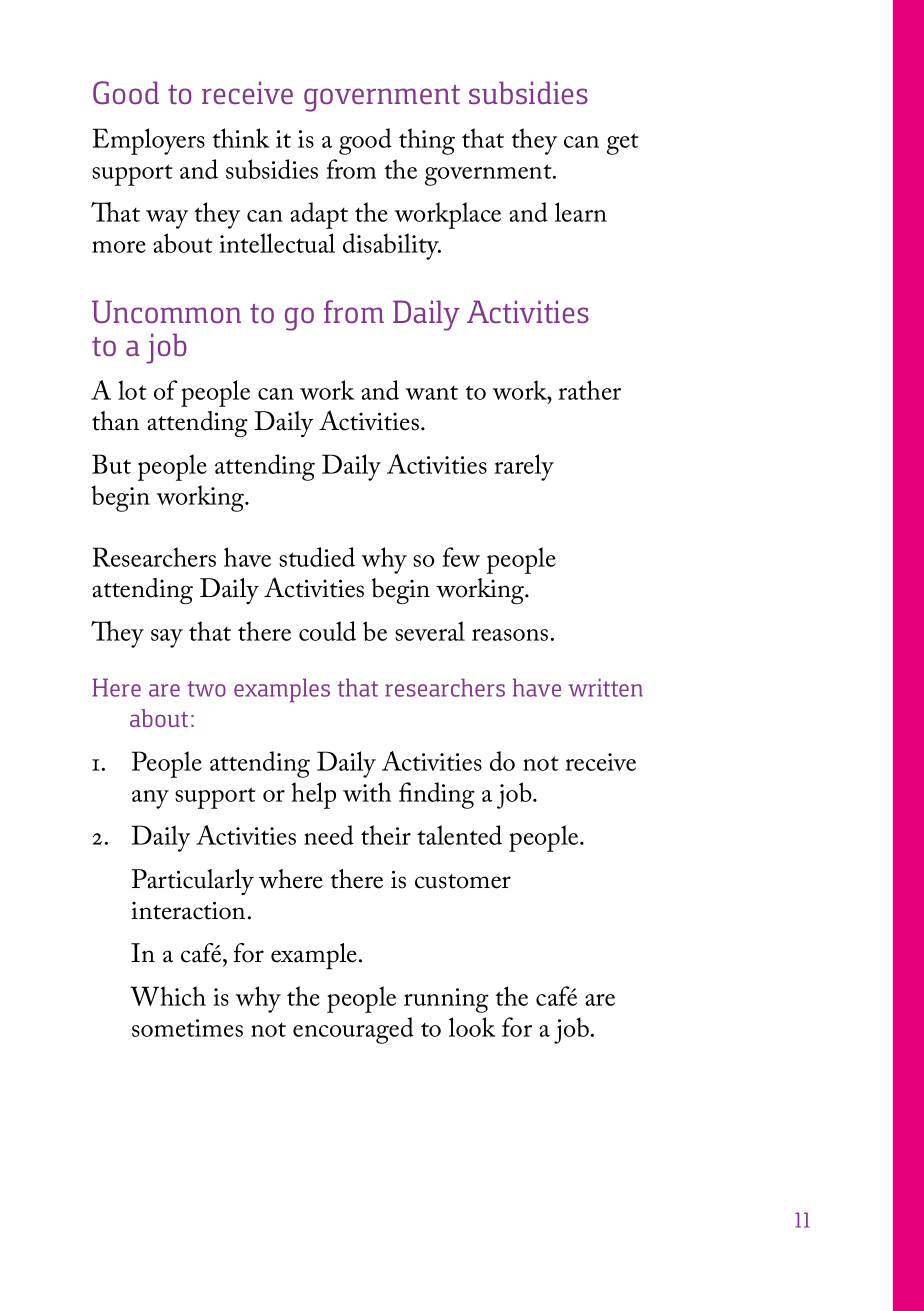 The width and height of the document is (924, 1311). What do you see at coordinates (427, 141) in the document?
I see `thing` at bounding box center [427, 141].
